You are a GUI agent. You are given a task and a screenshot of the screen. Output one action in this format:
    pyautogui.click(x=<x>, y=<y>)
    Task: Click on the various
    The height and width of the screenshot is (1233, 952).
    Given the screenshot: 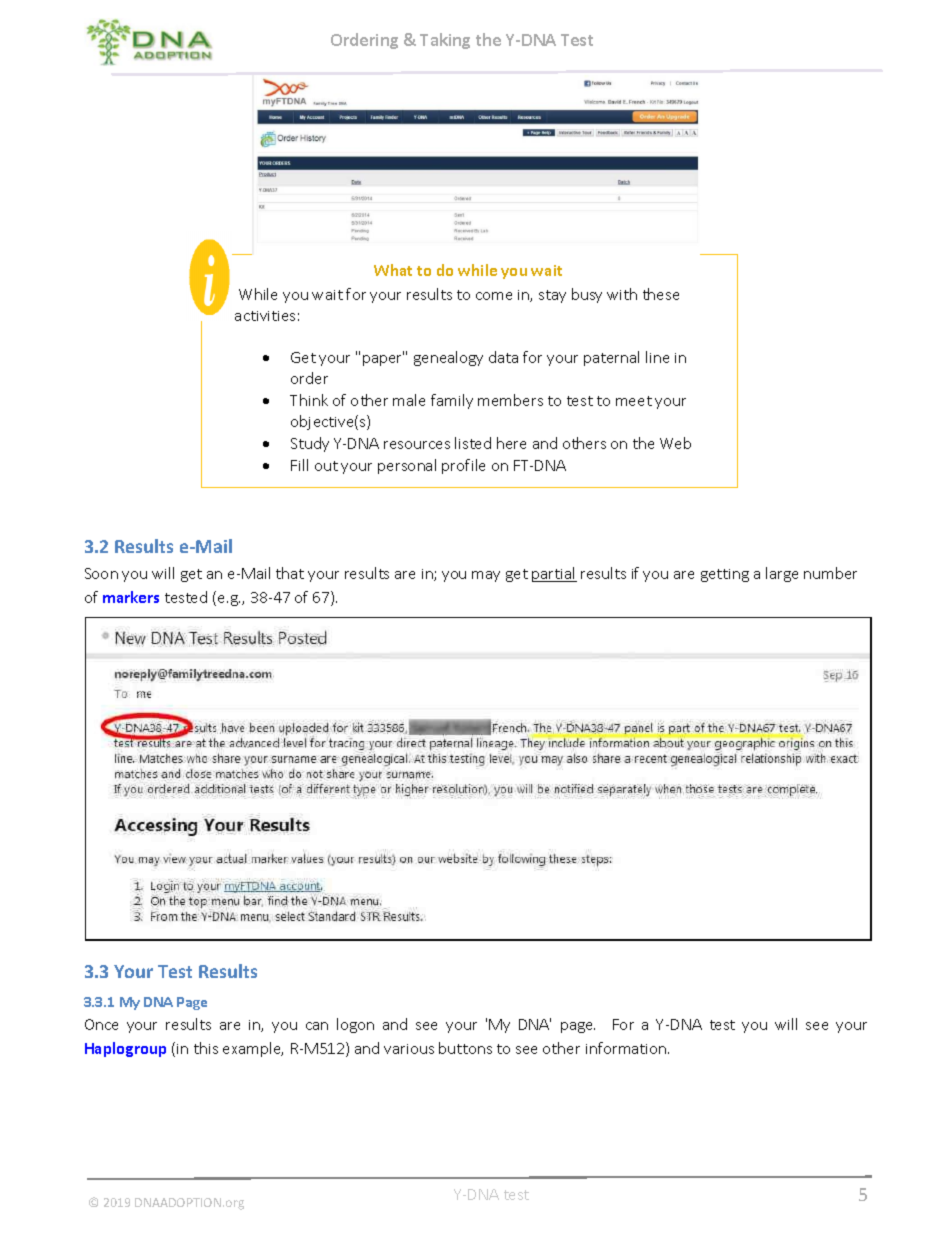 What is the action you would take?
    pyautogui.click(x=409, y=1049)
